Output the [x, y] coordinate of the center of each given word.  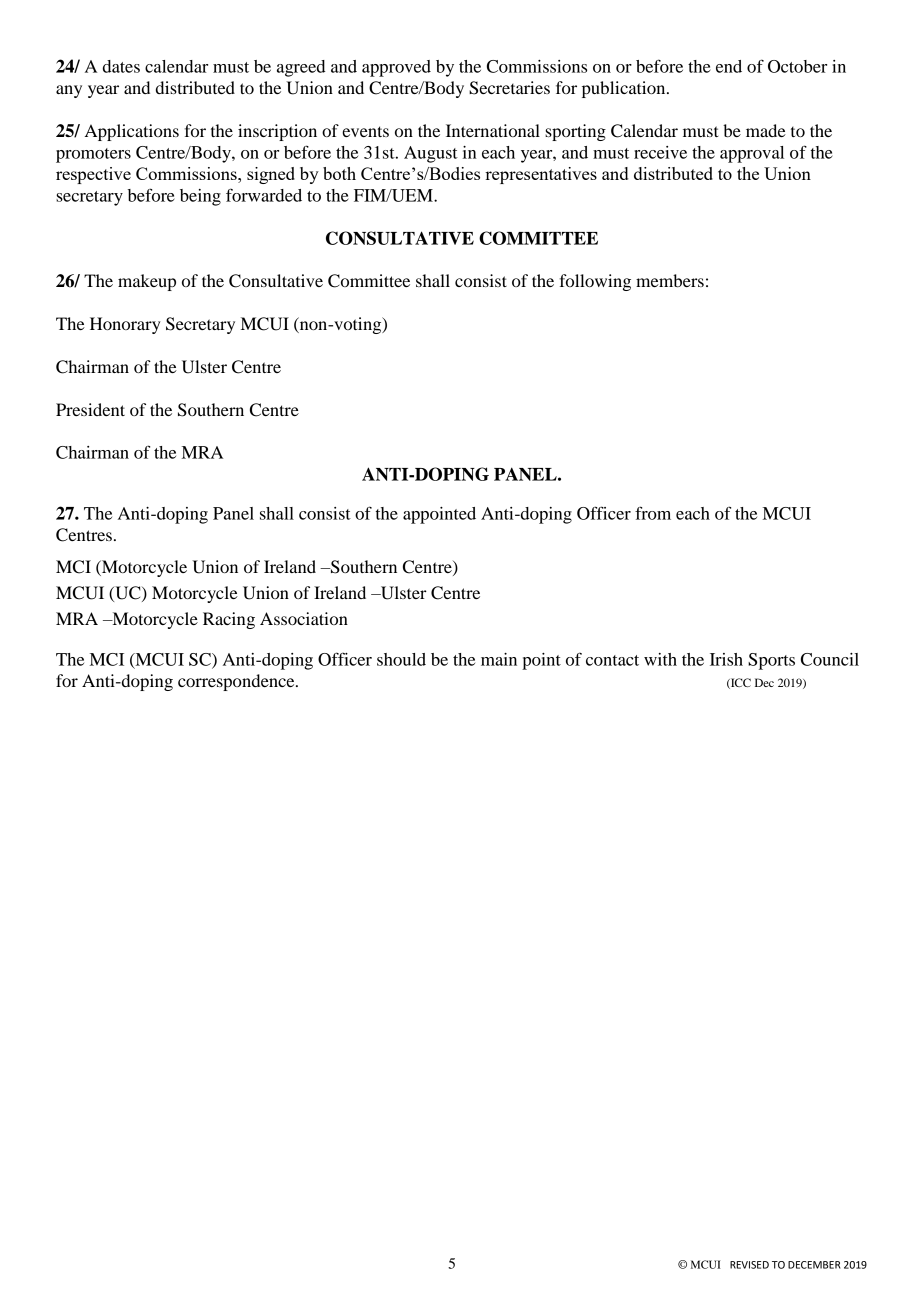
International [493, 130]
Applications [132, 132]
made [766, 130]
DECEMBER [814, 1265]
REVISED [749, 1265]
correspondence [237, 682]
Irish [726, 659]
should [401, 659]
